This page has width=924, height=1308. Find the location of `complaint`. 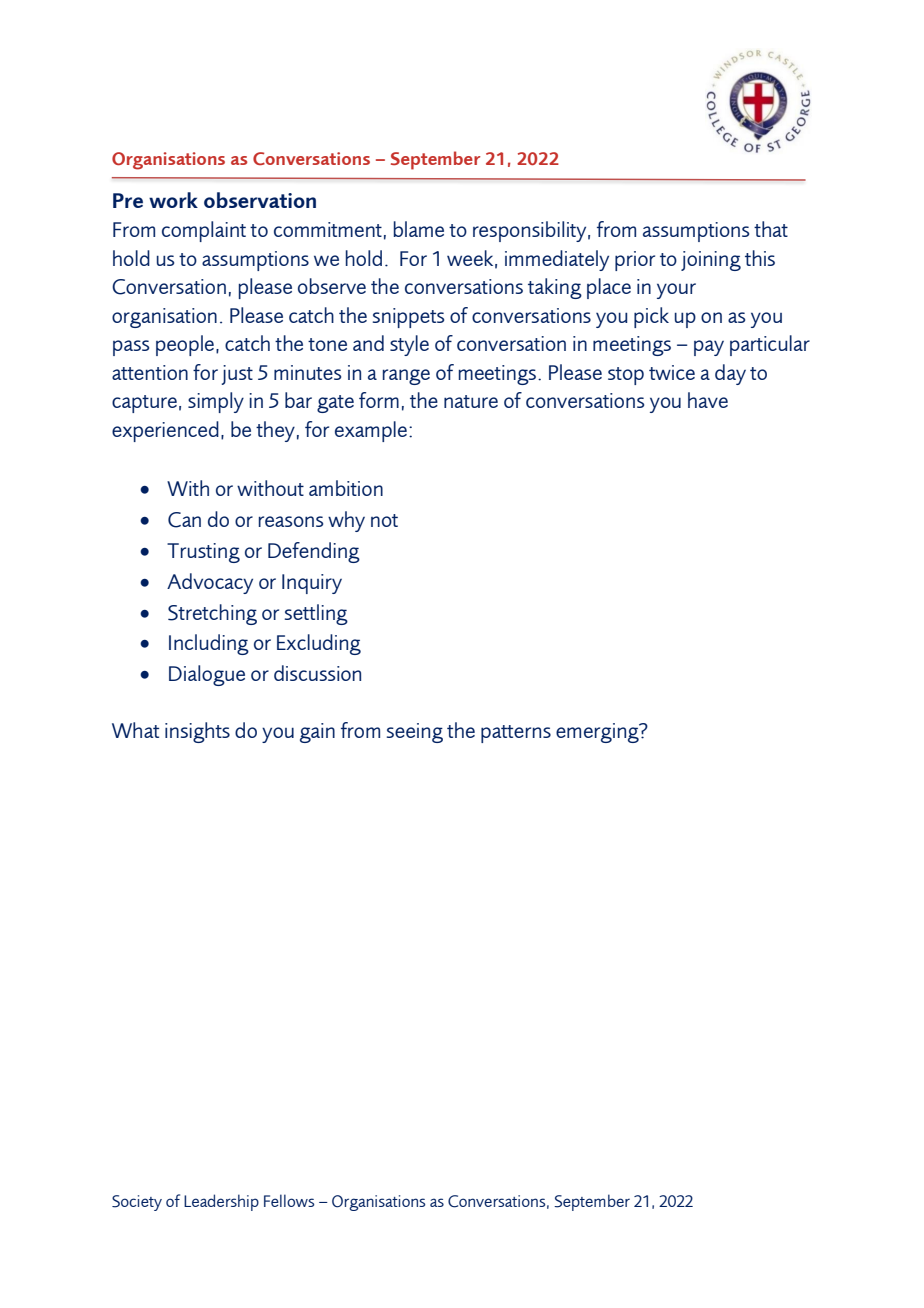

complaint is located at coordinates (204, 231).
